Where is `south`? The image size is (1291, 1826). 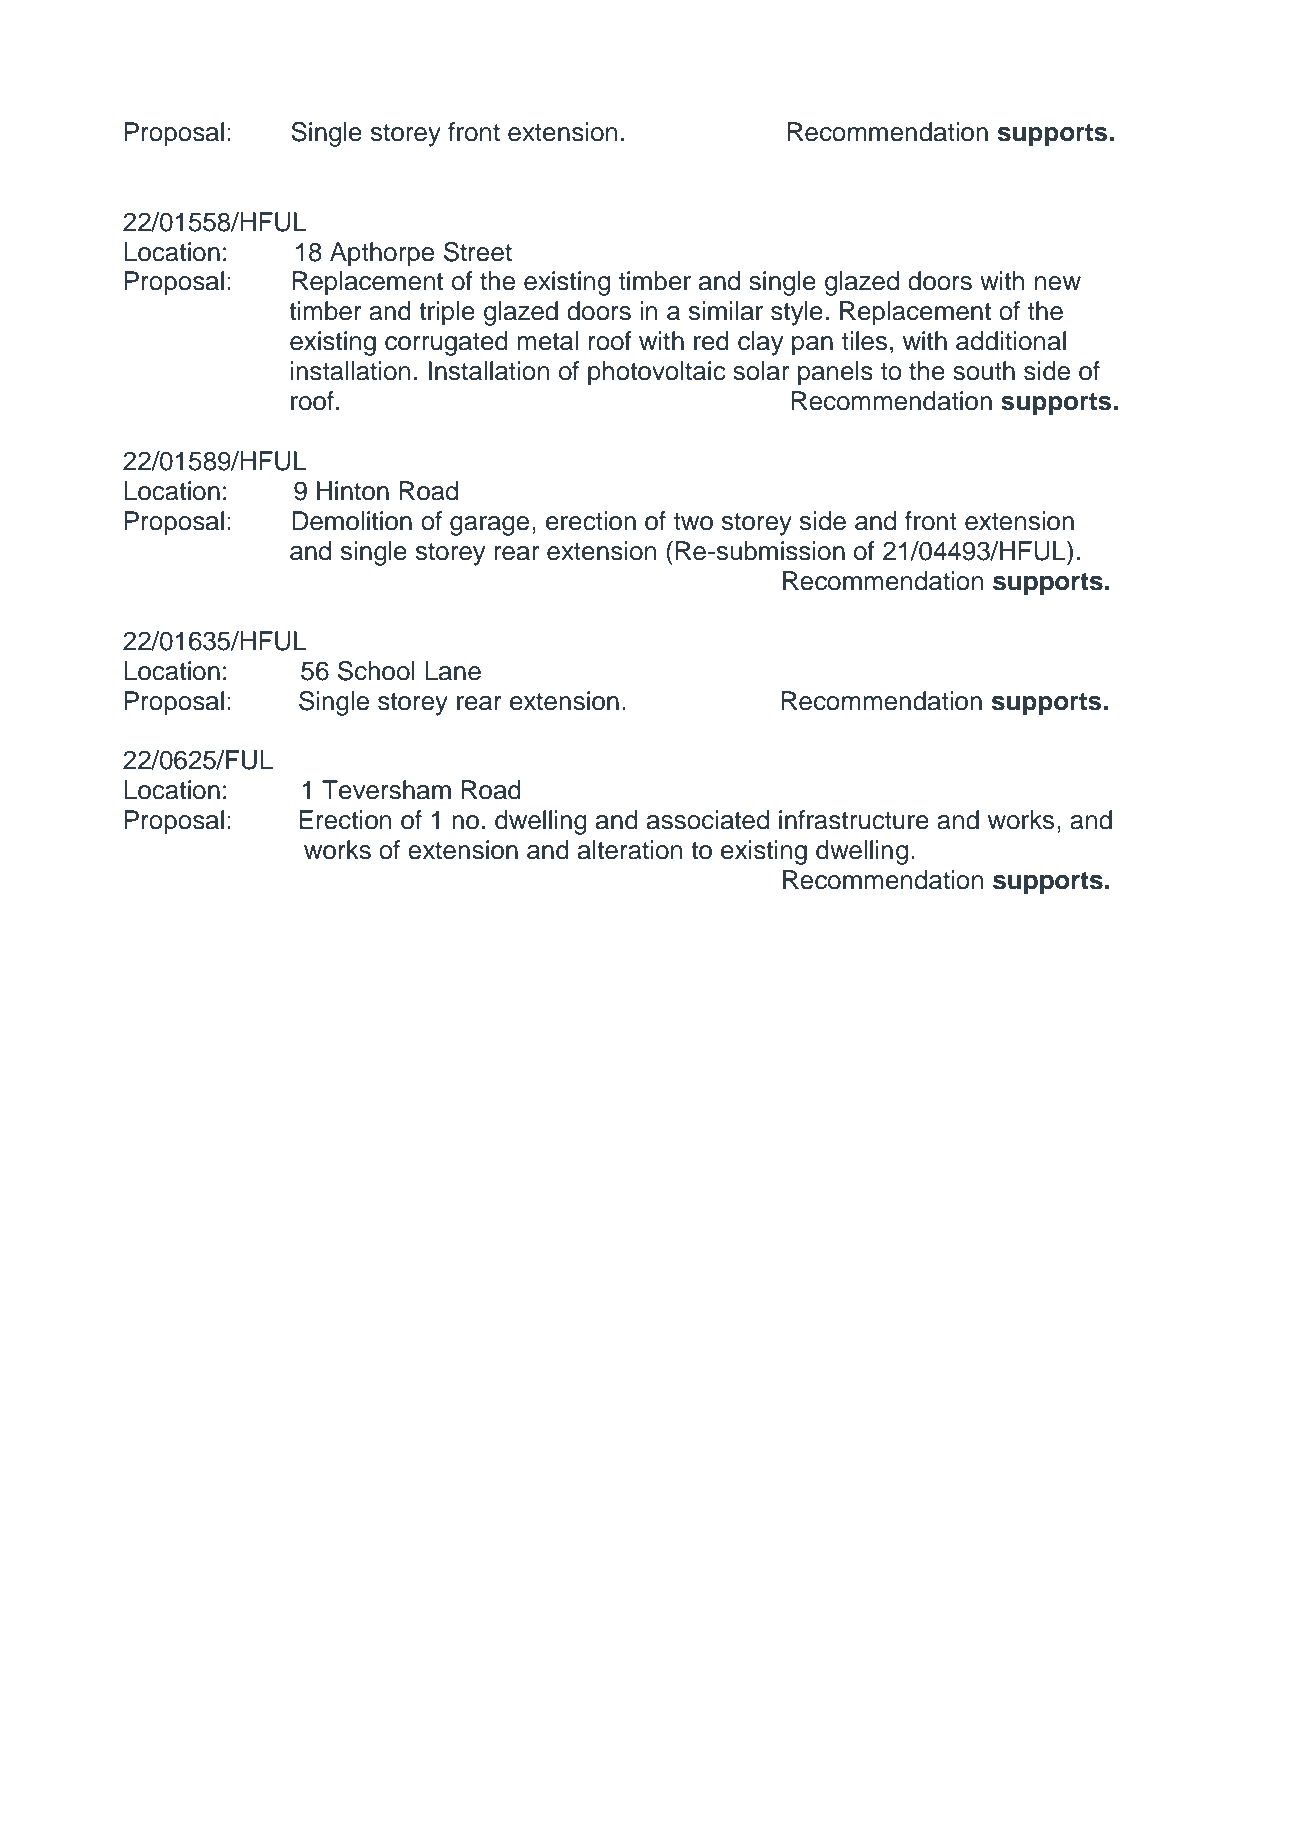 south is located at coordinates (984, 371).
